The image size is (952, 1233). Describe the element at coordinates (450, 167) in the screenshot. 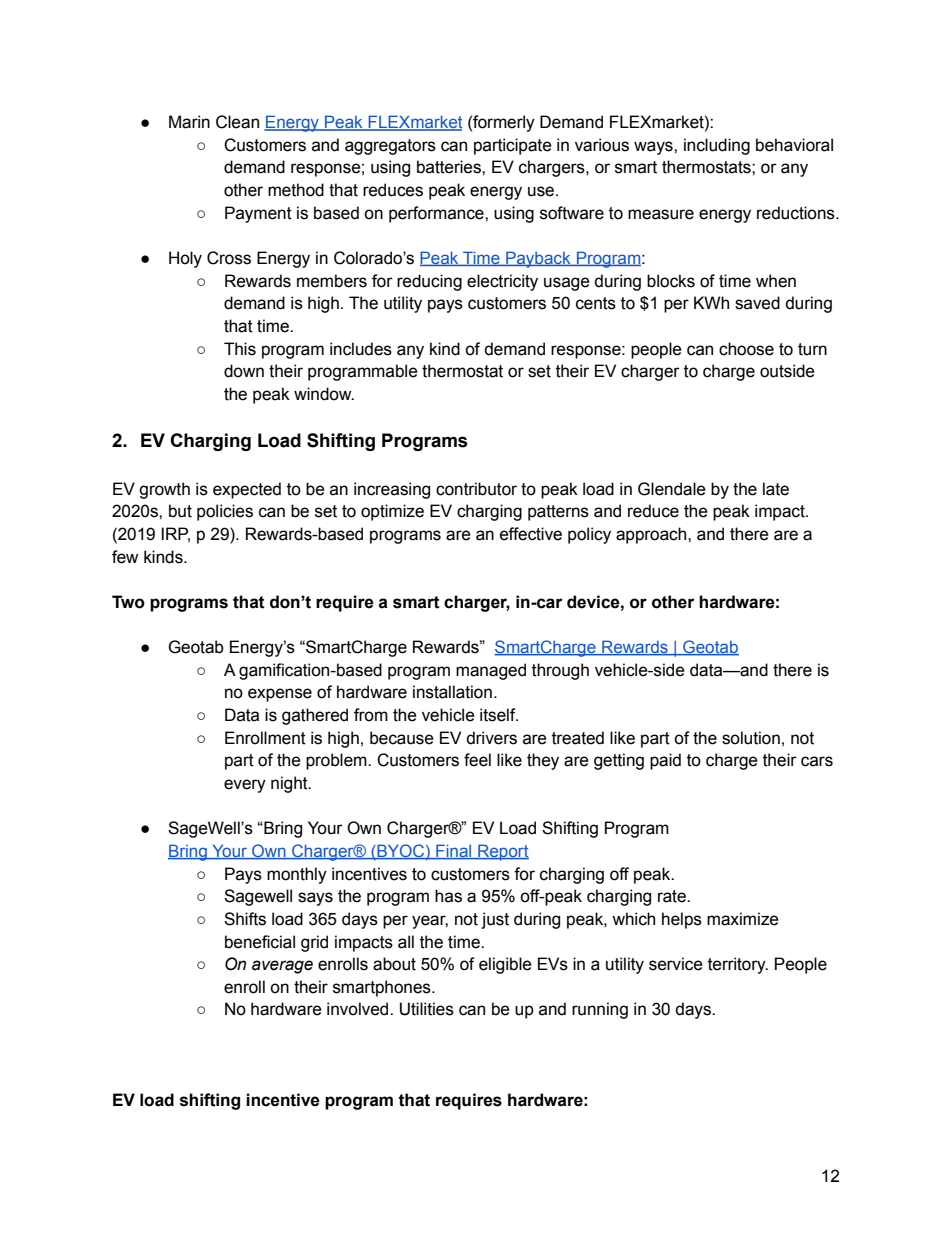

I see `batteries` at that location.
